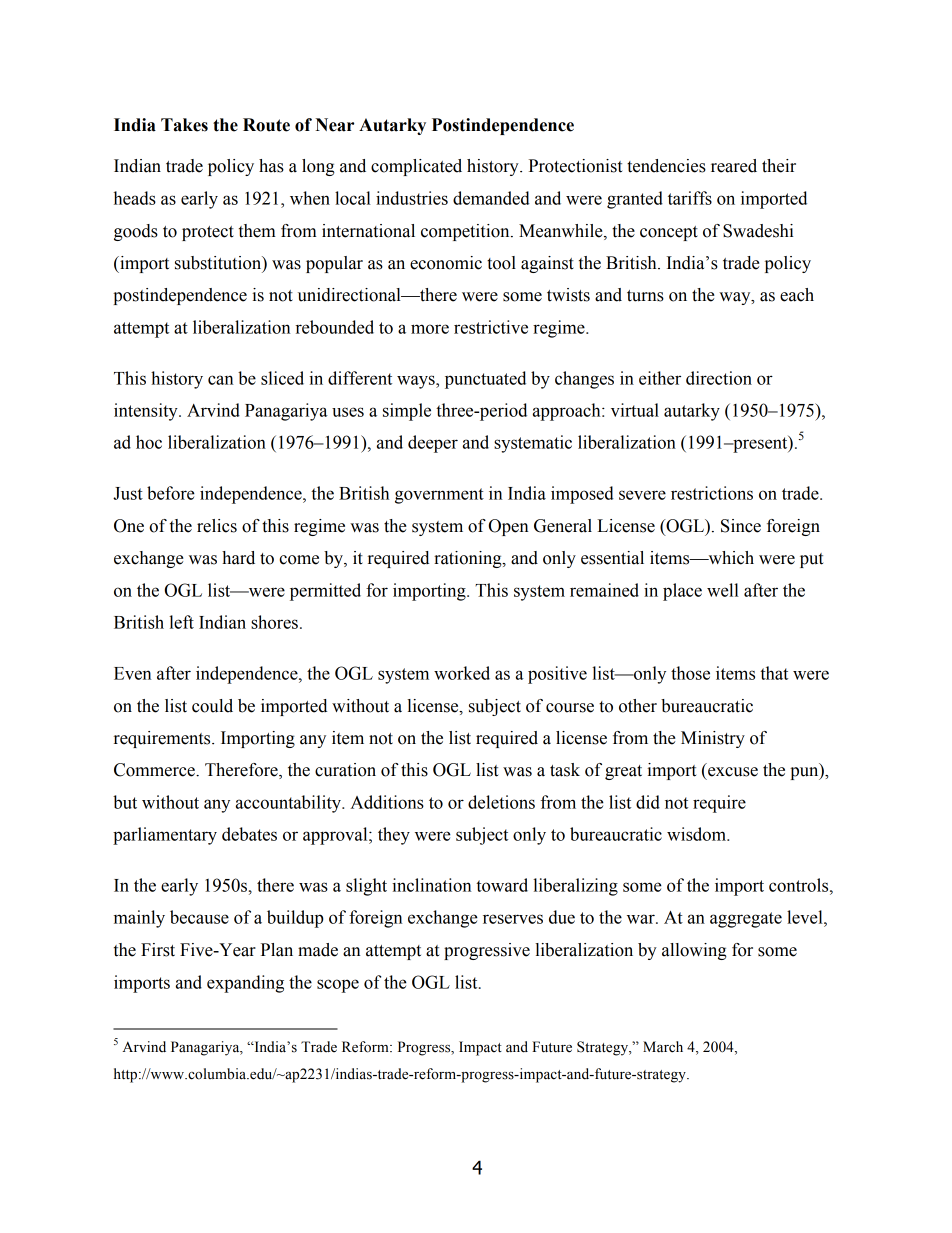 Image resolution: width=952 pixels, height=1233 pixels. Describe the element at coordinates (733, 772) in the screenshot. I see `excuse` at that location.
